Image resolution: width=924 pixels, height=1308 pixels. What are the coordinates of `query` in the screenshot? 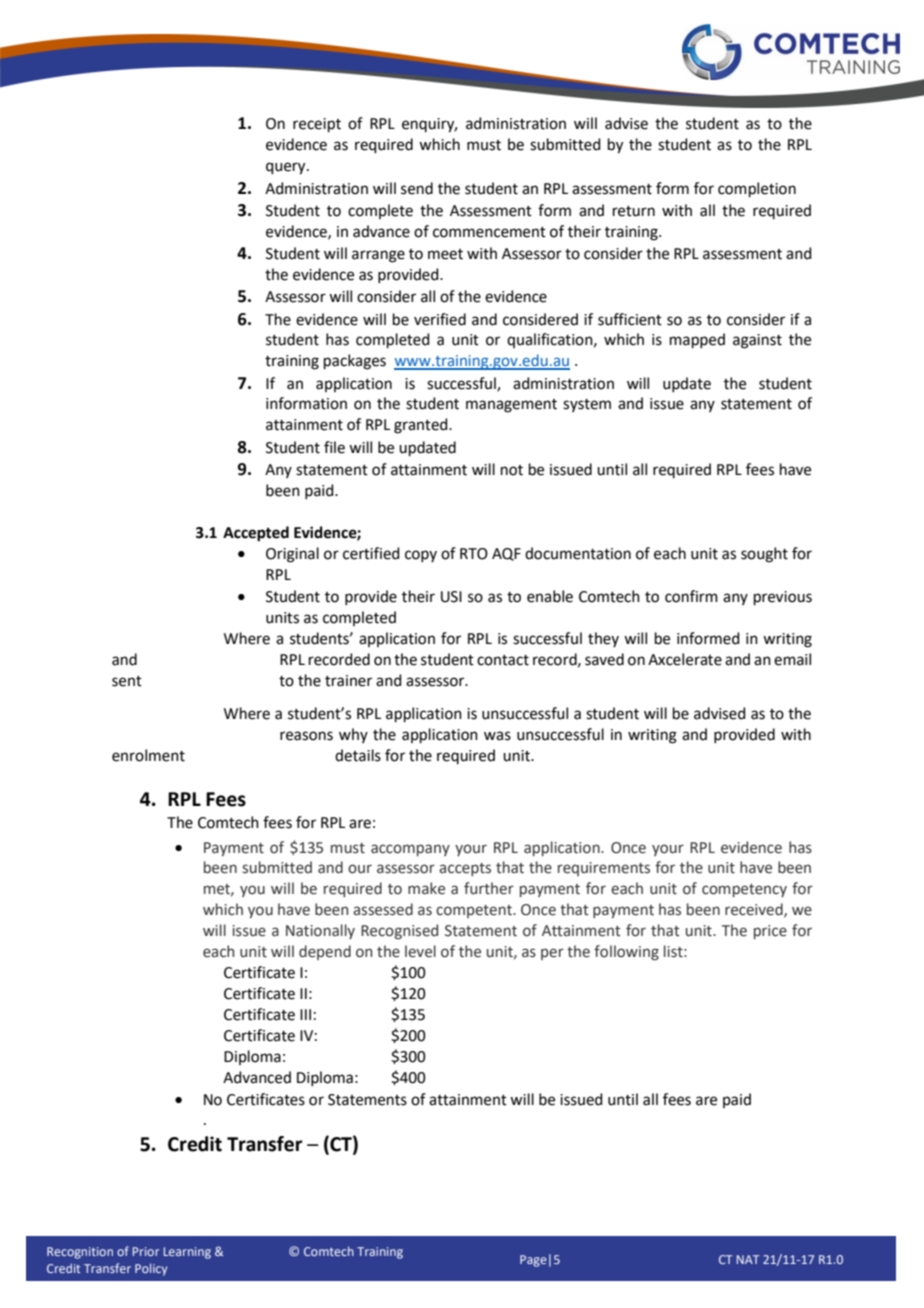 It's located at (287, 168).
